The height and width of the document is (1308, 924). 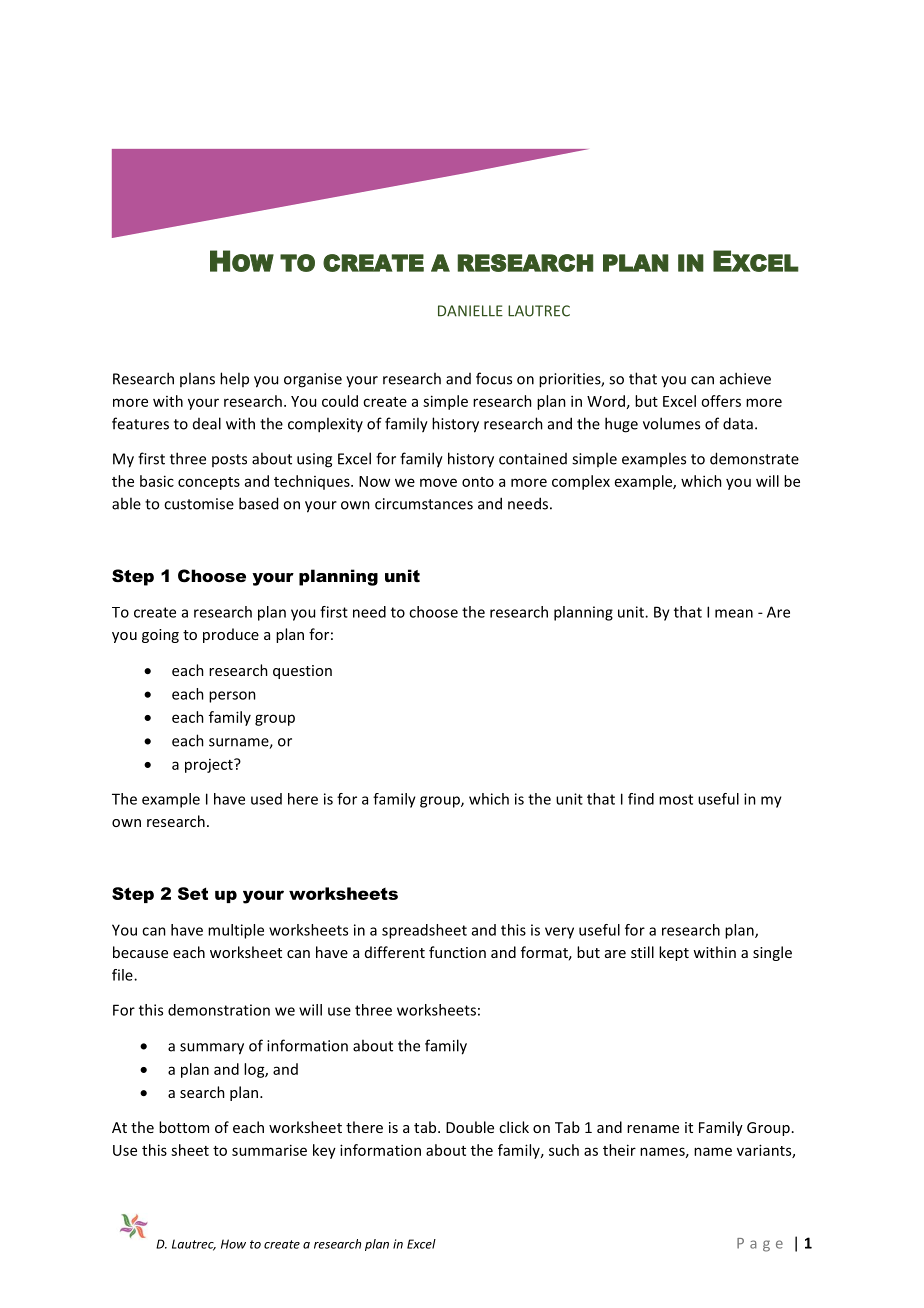 What do you see at coordinates (619, 1150) in the document?
I see `their` at bounding box center [619, 1150].
